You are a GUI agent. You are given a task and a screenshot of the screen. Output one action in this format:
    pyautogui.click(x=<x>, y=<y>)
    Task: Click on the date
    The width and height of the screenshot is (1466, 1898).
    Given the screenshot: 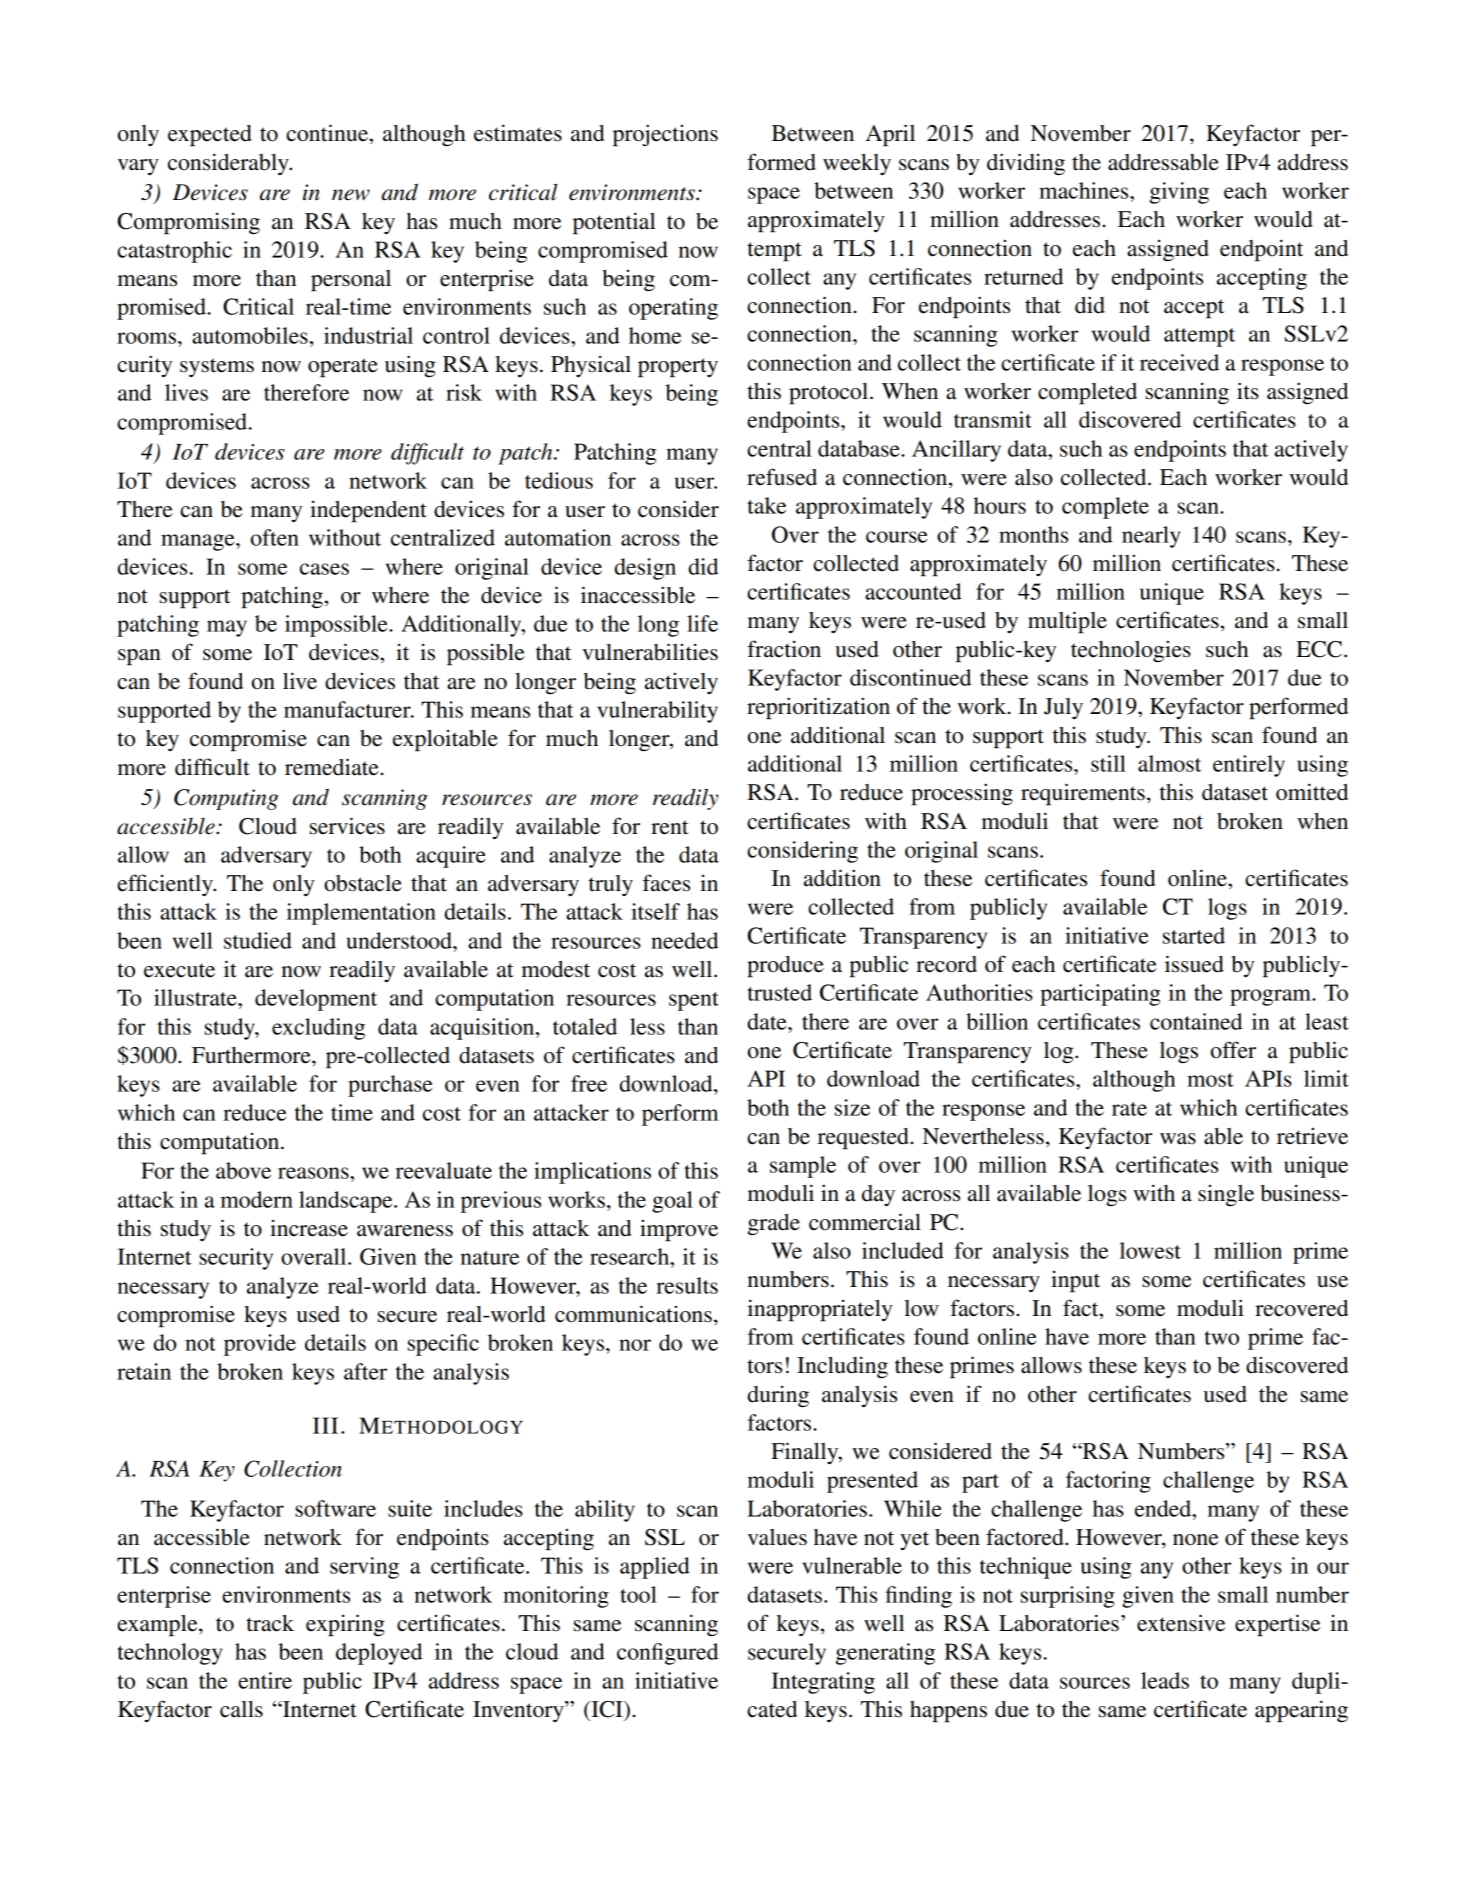 What is the action you would take?
    pyautogui.click(x=768, y=1021)
